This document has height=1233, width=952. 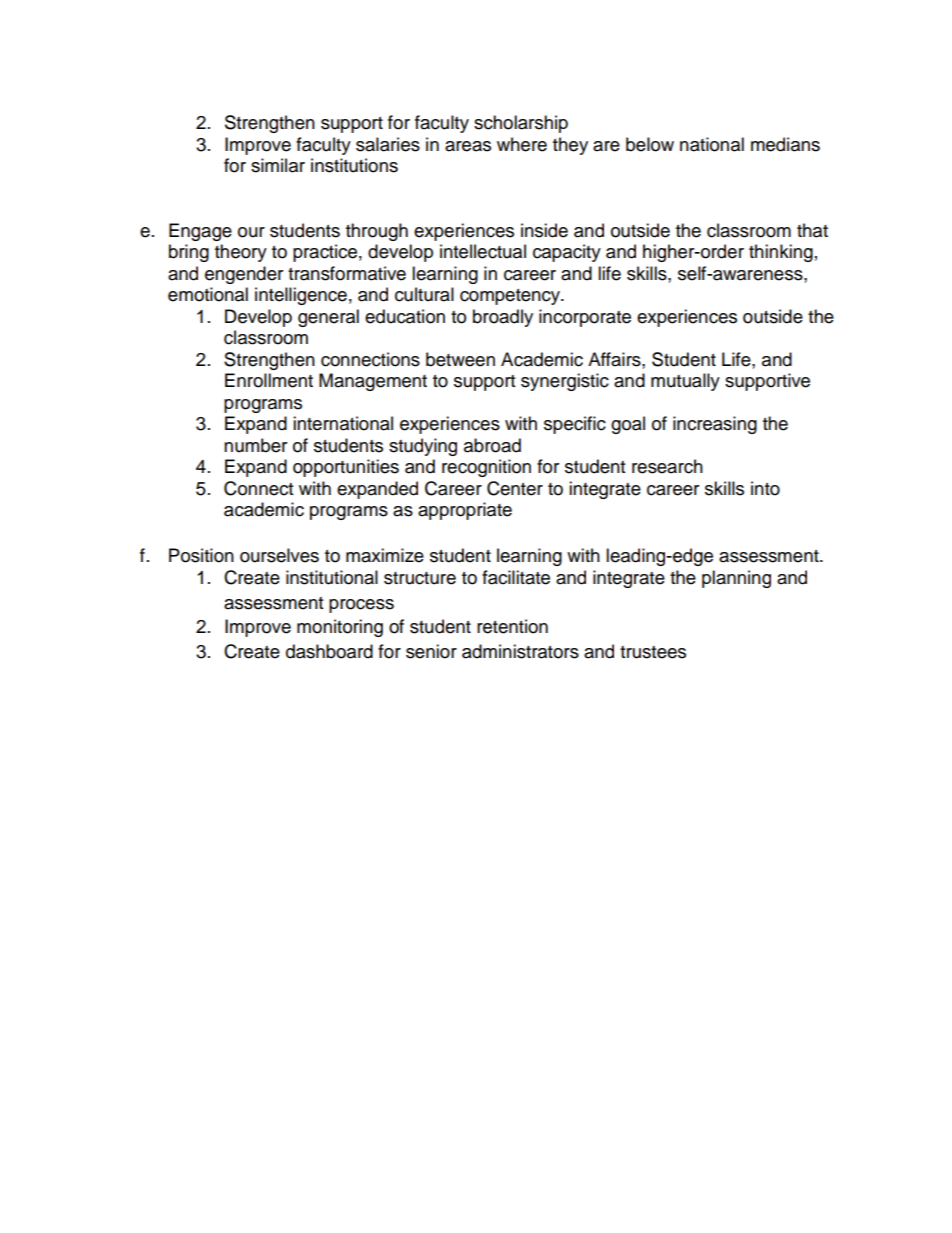 What do you see at coordinates (565, 382) in the document?
I see `synergistic` at bounding box center [565, 382].
